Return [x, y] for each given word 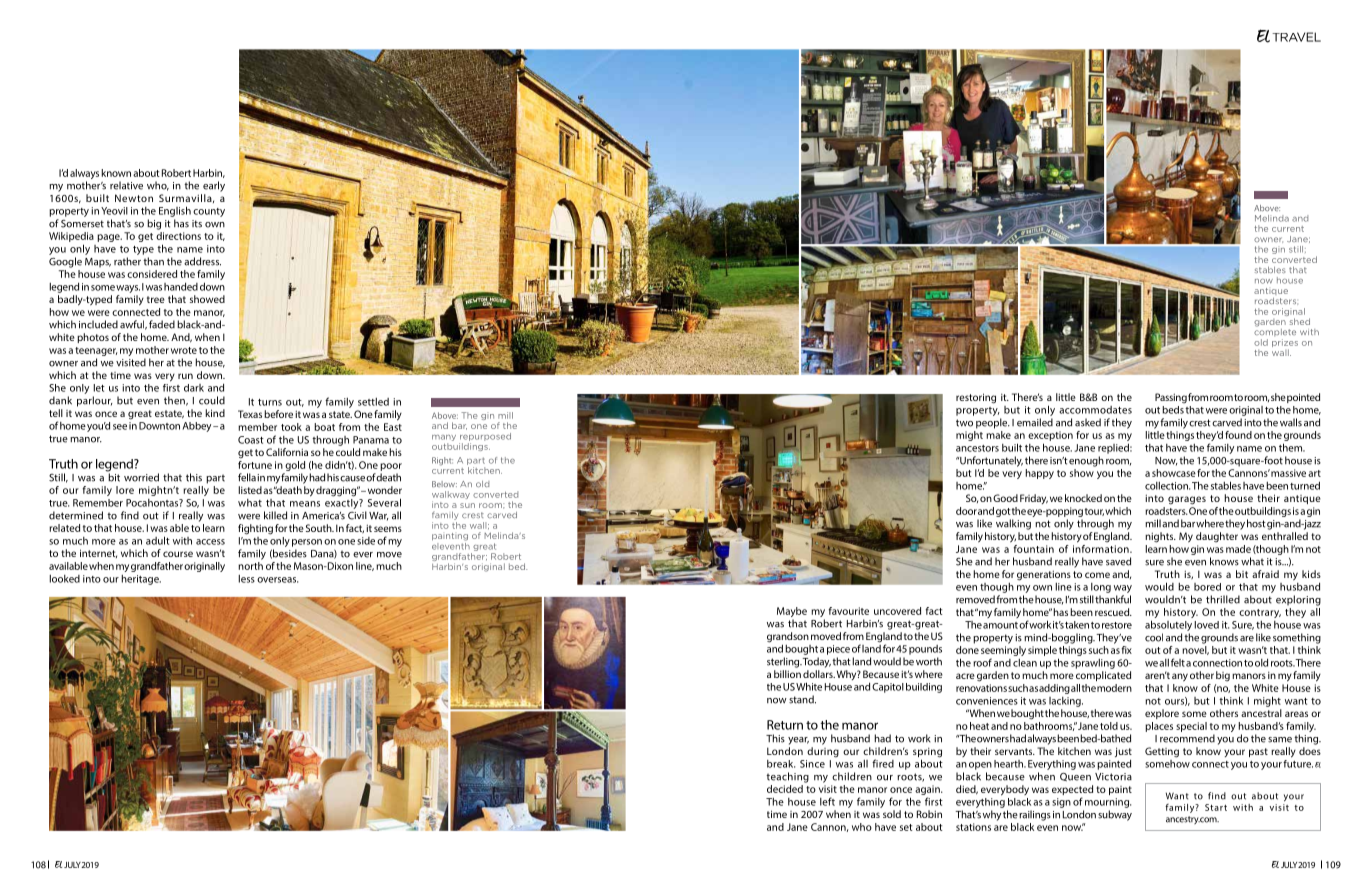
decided [785, 789]
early [214, 186]
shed [1300, 321]
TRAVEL [1296, 37]
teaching [787, 777]
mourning [1108, 803]
